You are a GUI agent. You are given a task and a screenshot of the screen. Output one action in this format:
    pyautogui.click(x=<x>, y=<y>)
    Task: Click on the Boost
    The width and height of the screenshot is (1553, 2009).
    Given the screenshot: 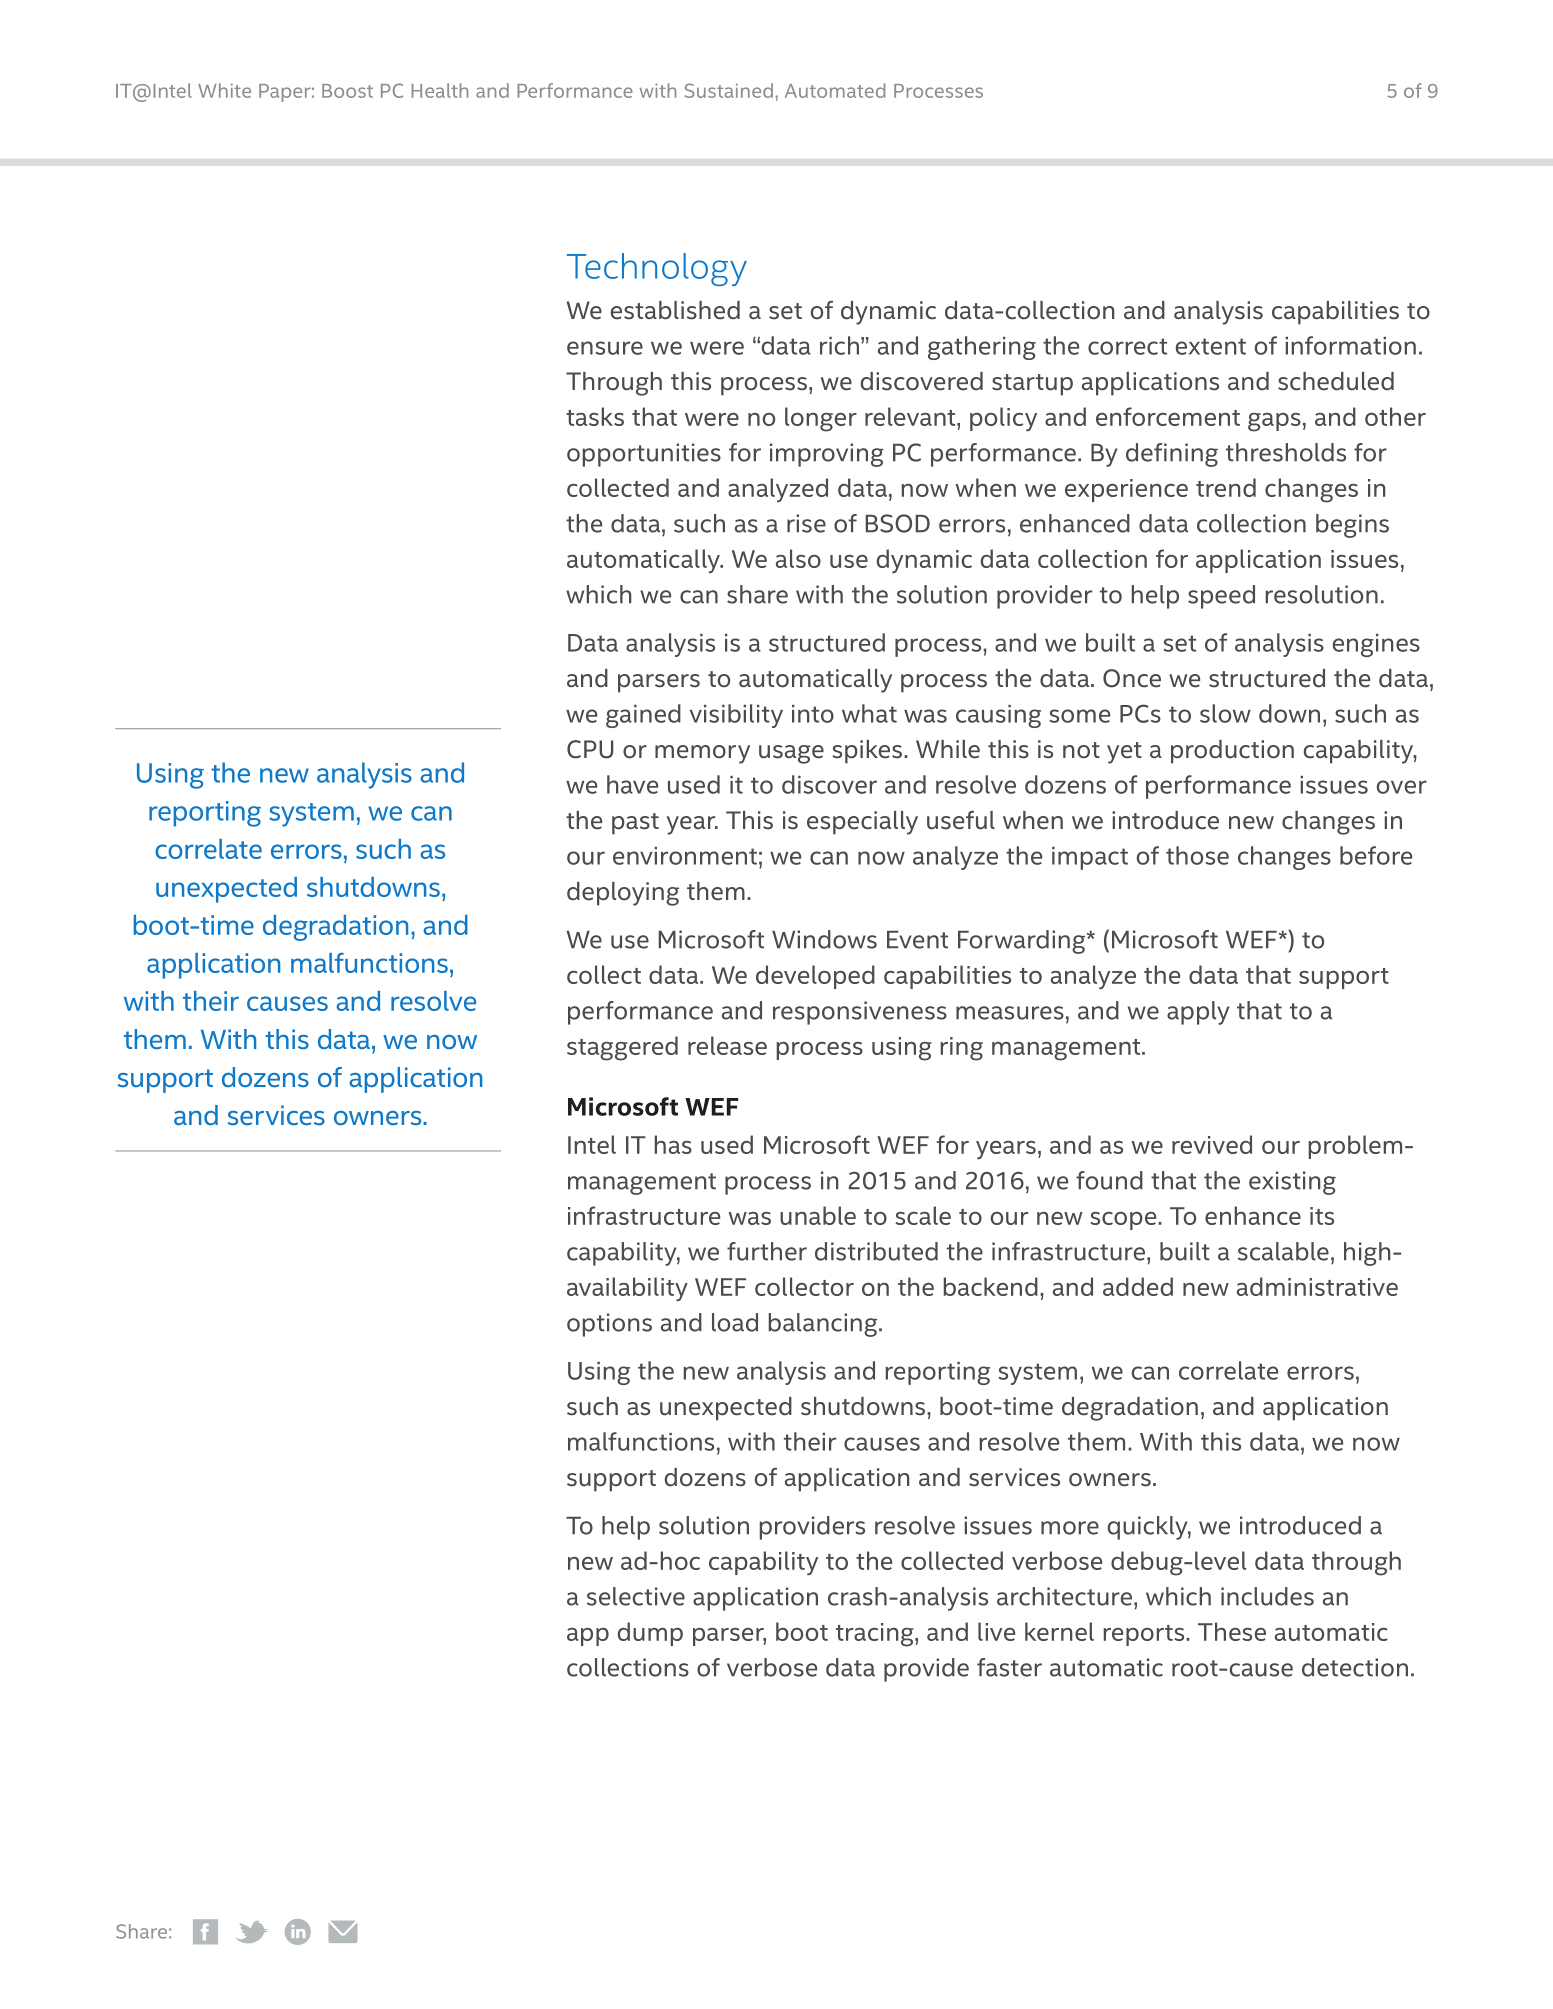 What is the action you would take?
    pyautogui.click(x=347, y=91)
